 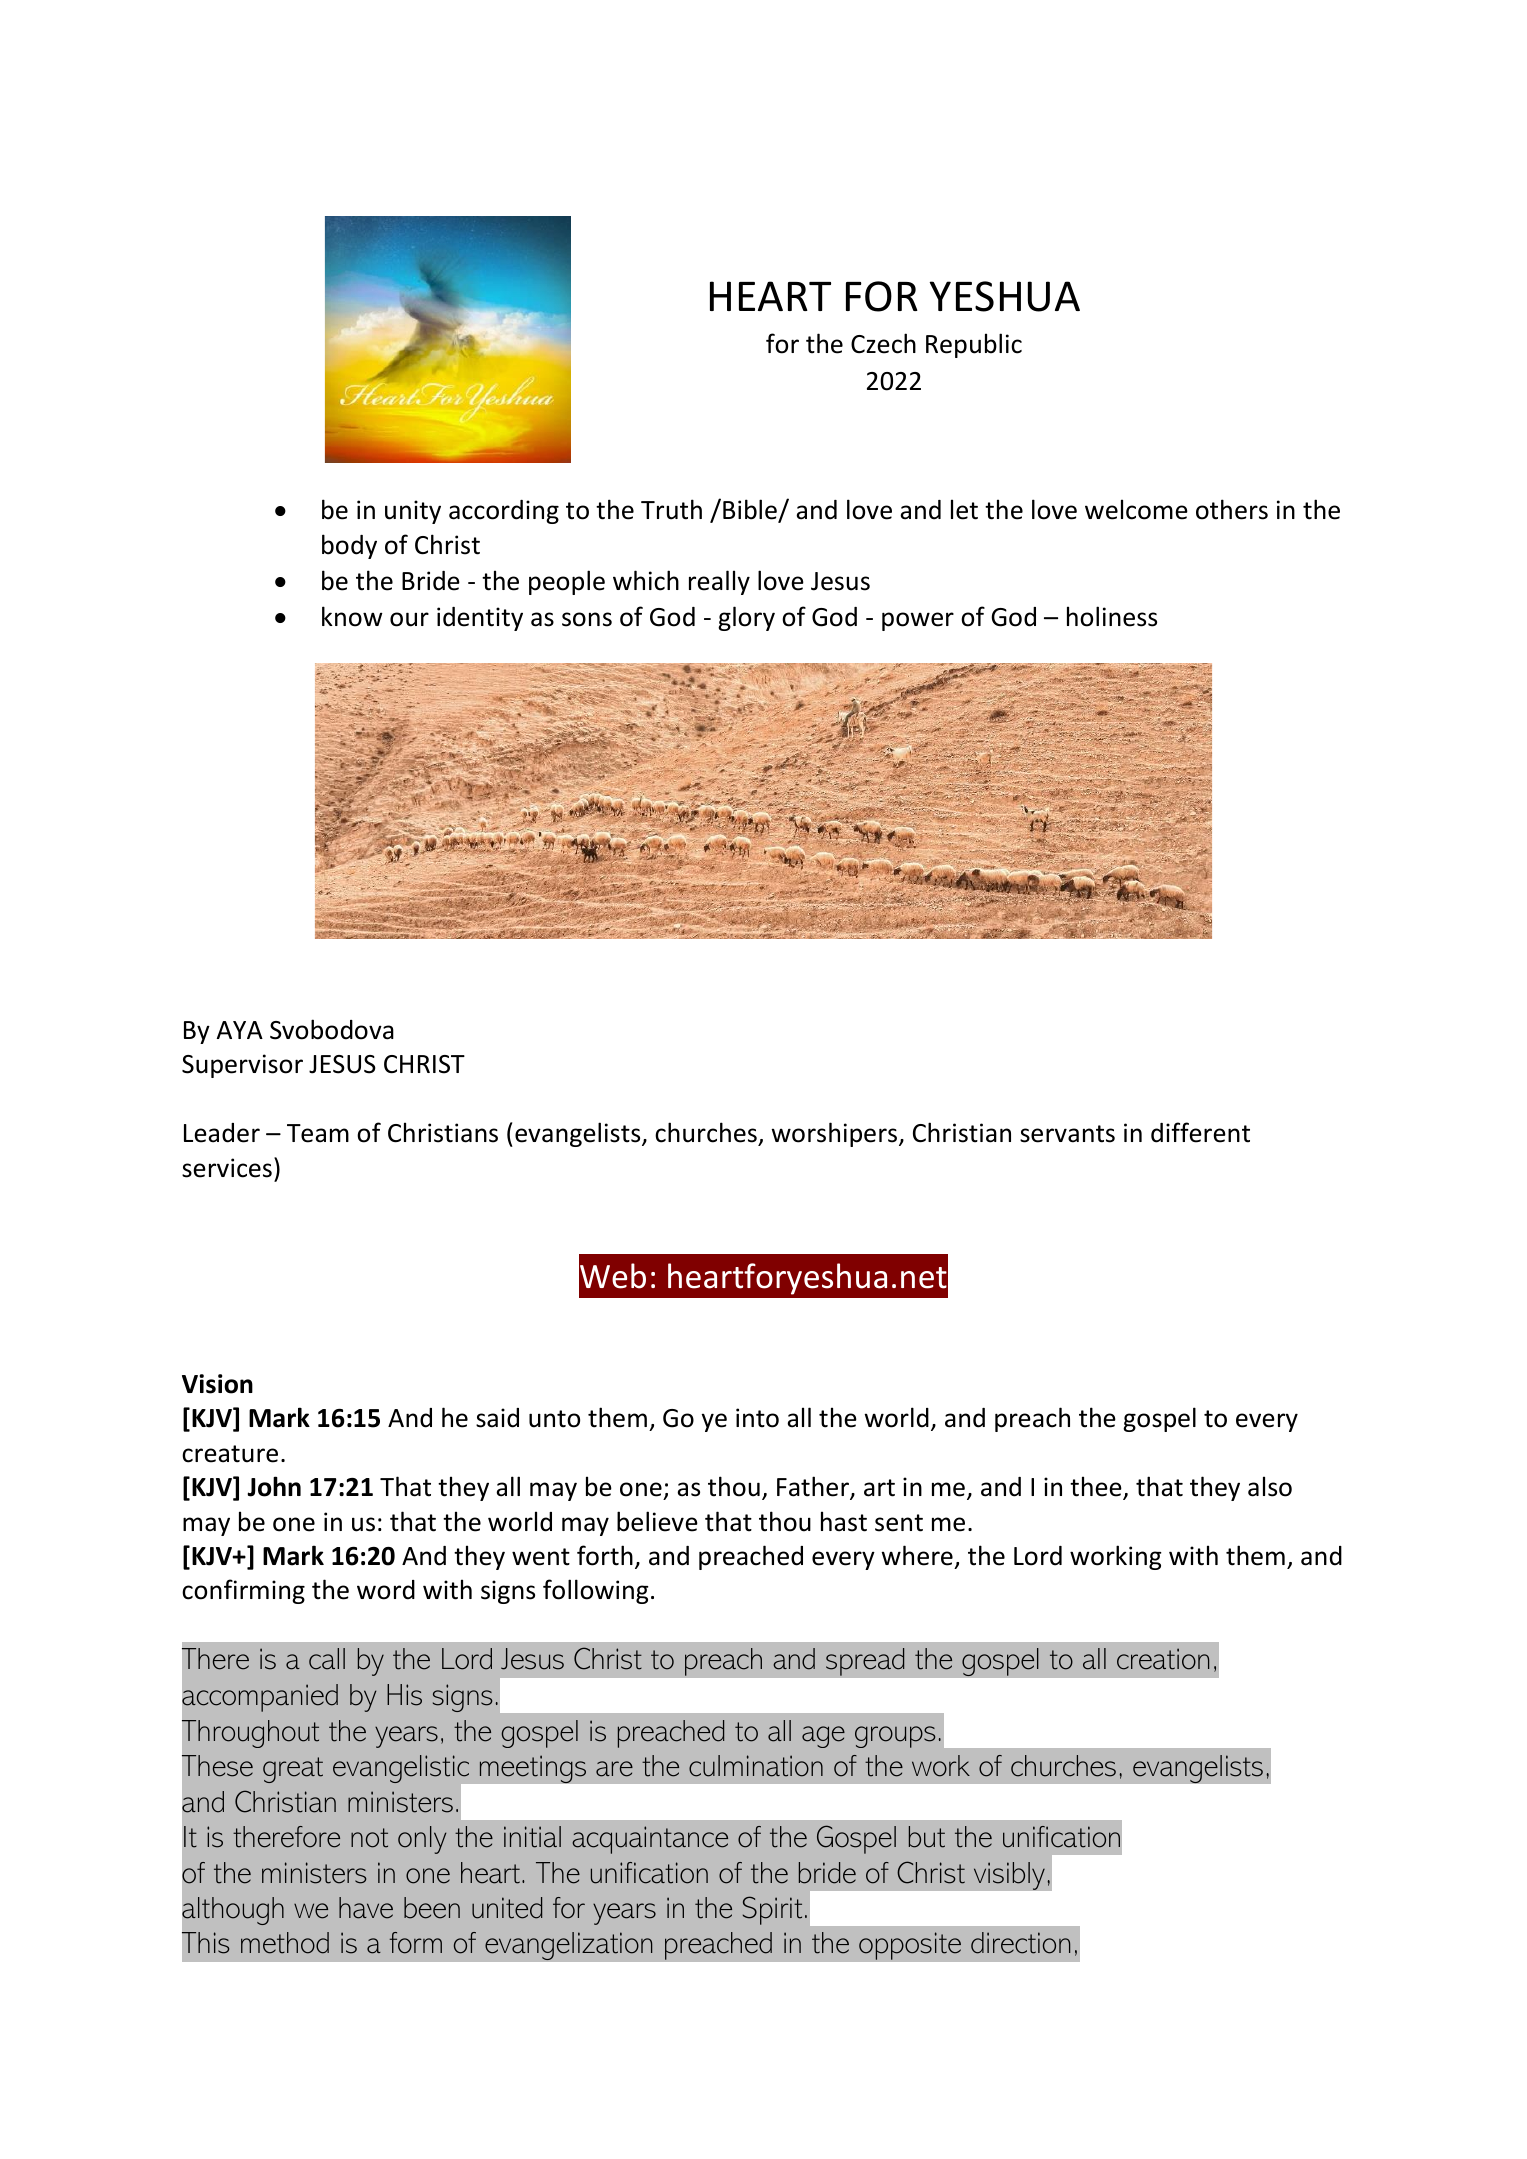 I want to click on Spirit, so click(x=772, y=1910).
